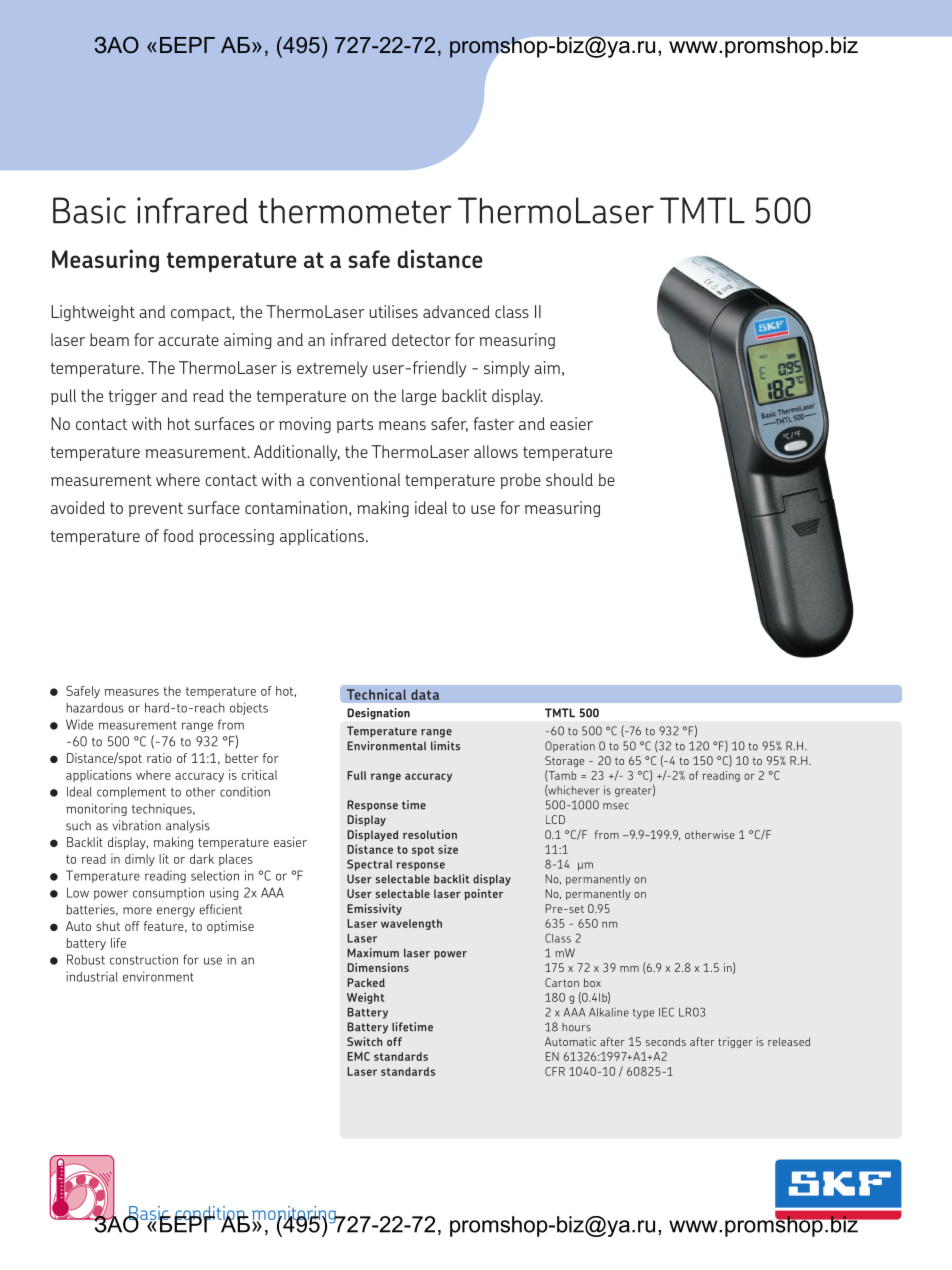 The height and width of the screenshot is (1270, 952). I want to click on thermometer, so click(355, 211).
